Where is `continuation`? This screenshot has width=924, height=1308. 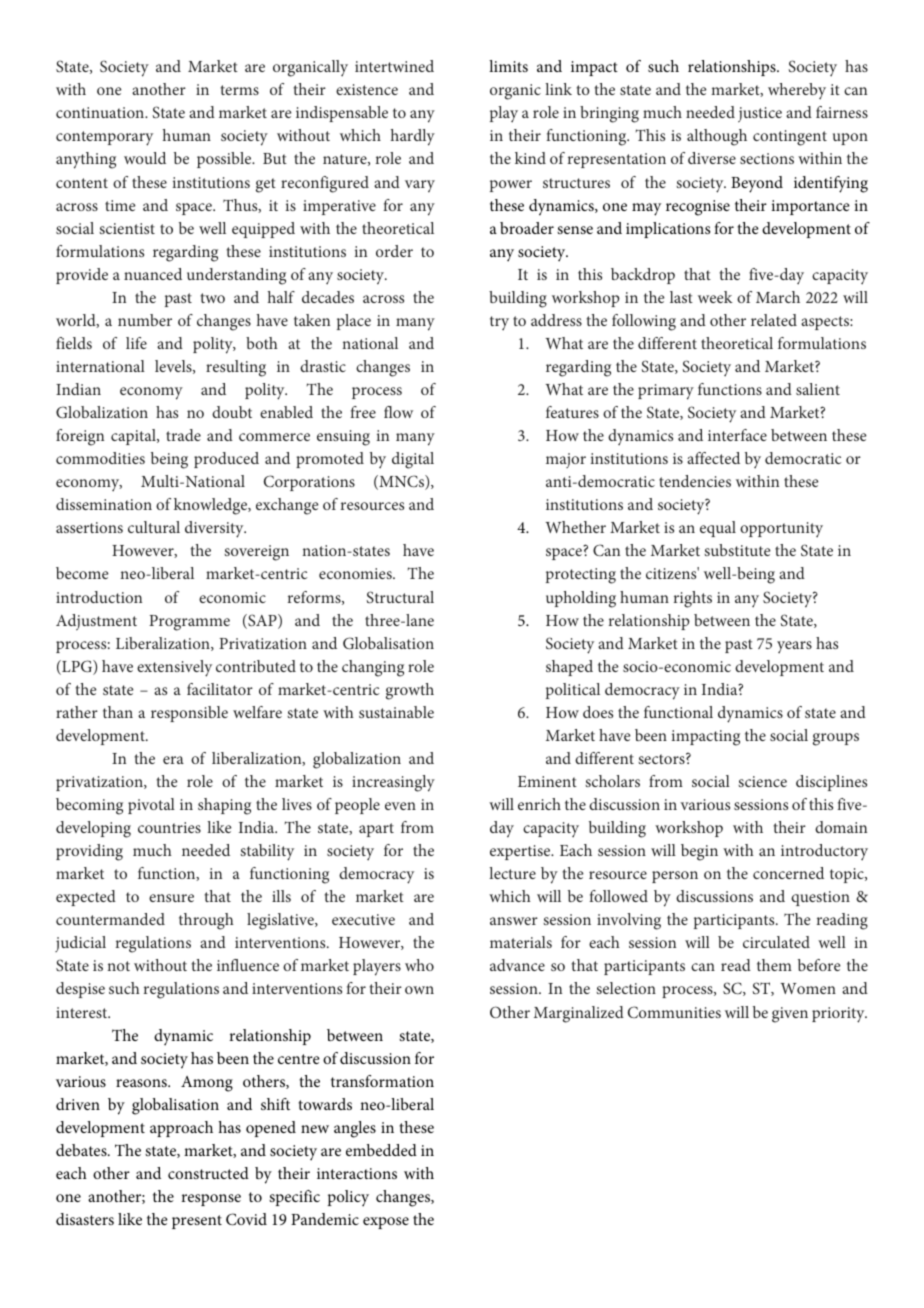
continuation is located at coordinates (101, 112).
